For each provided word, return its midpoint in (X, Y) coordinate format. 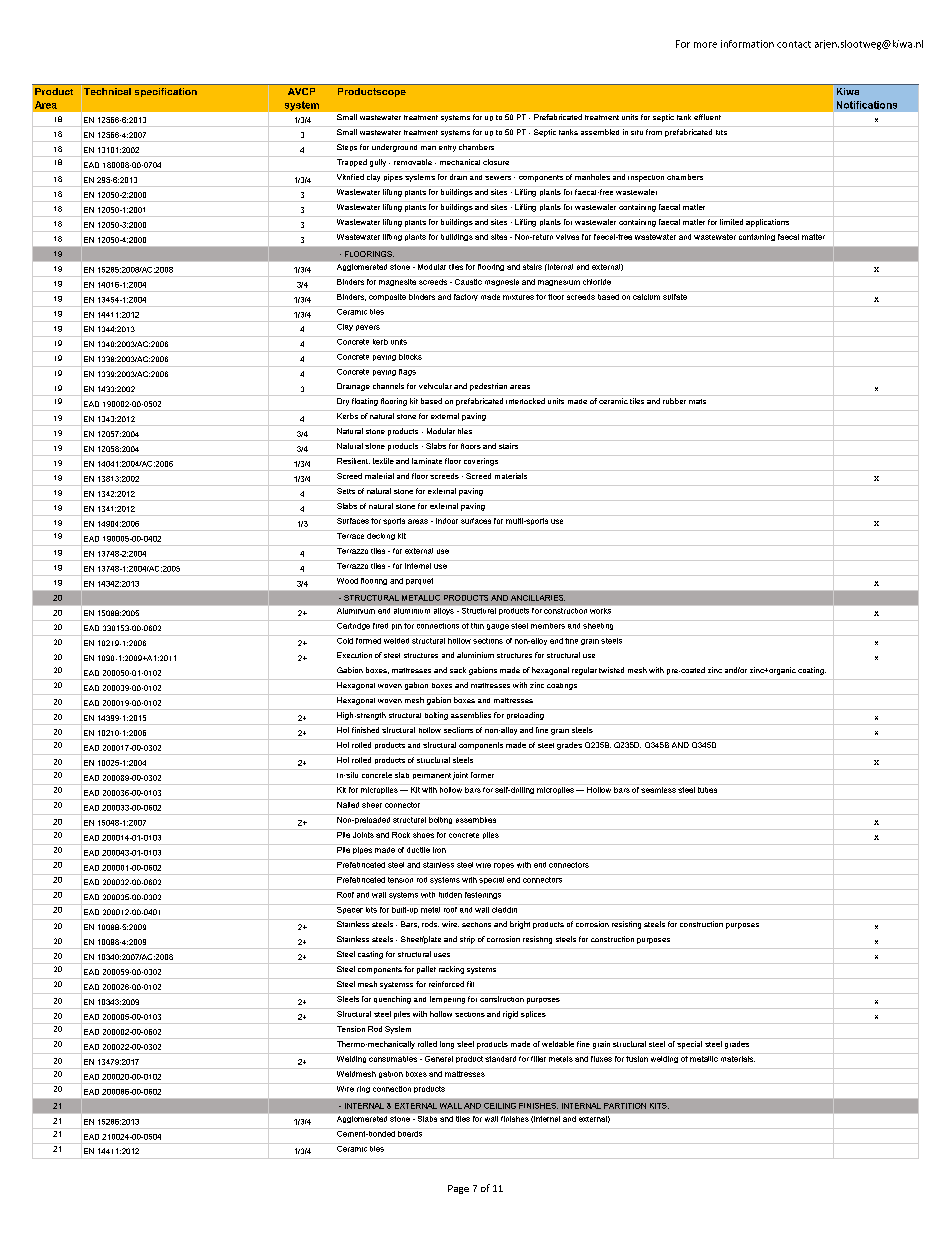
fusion (637, 1057)
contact (794, 44)
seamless (659, 788)
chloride (597, 280)
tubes (708, 788)
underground (394, 148)
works (600, 611)
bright (520, 924)
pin (396, 625)
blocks (410, 355)
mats (697, 401)
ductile (418, 848)
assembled (600, 132)
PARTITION (625, 1106)
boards (410, 1132)
